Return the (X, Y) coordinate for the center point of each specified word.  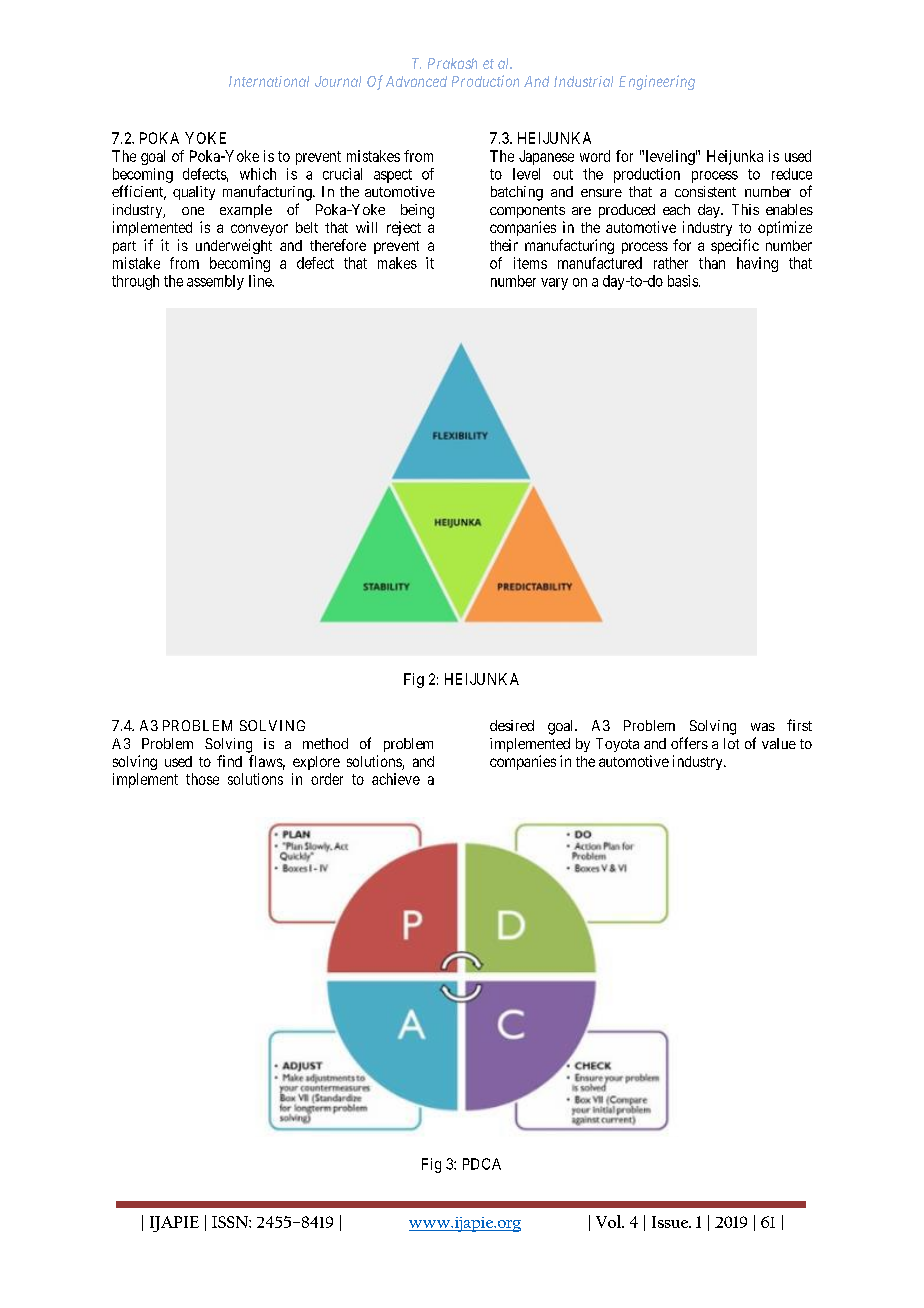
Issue (671, 1222)
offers (689, 743)
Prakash (452, 63)
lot (731, 743)
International (269, 81)
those (202, 779)
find (229, 761)
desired (512, 725)
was (763, 727)
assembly (215, 282)
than (712, 263)
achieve (396, 779)
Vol (610, 1221)
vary (554, 284)
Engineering (657, 82)
